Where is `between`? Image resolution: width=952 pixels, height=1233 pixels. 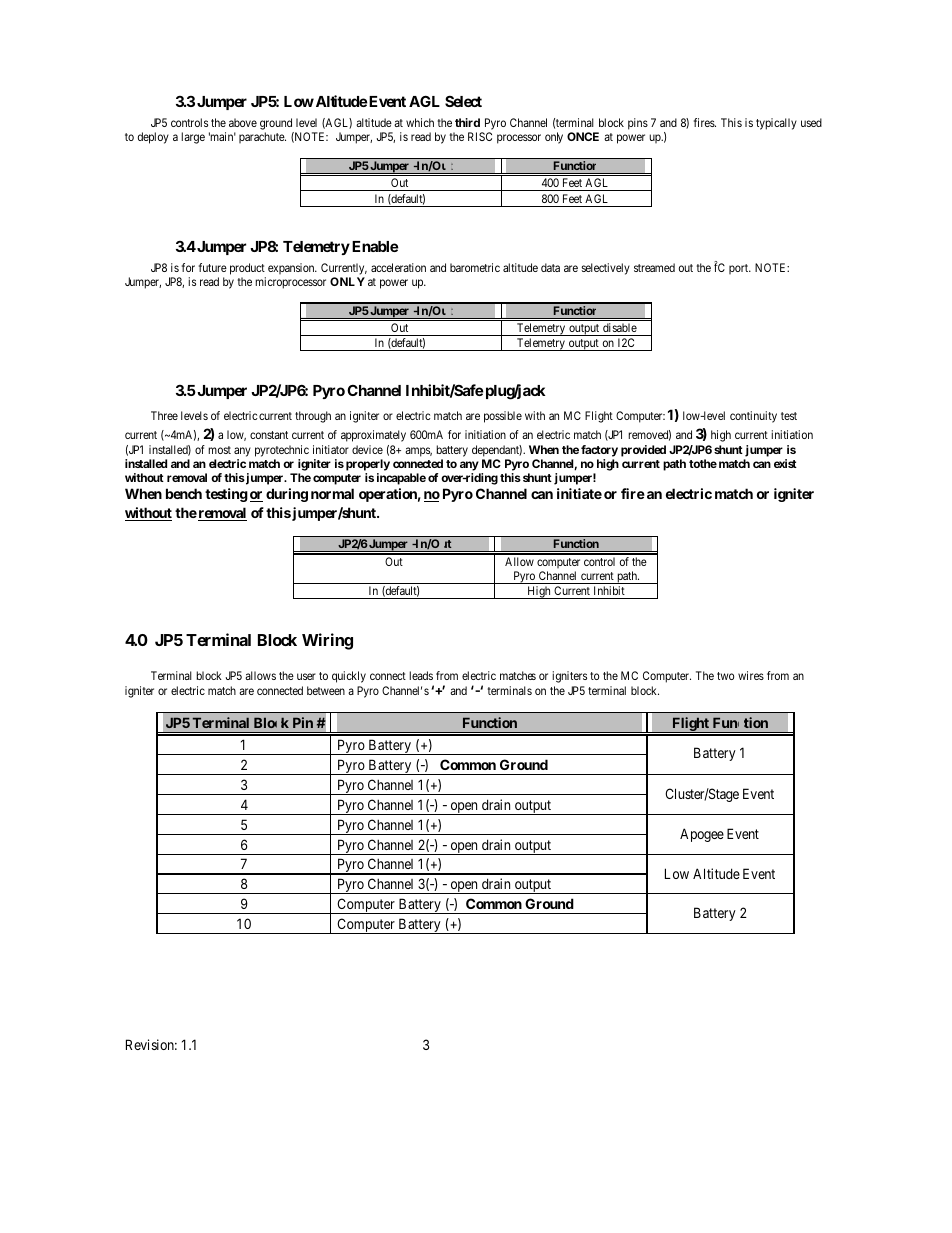 between is located at coordinates (326, 690).
